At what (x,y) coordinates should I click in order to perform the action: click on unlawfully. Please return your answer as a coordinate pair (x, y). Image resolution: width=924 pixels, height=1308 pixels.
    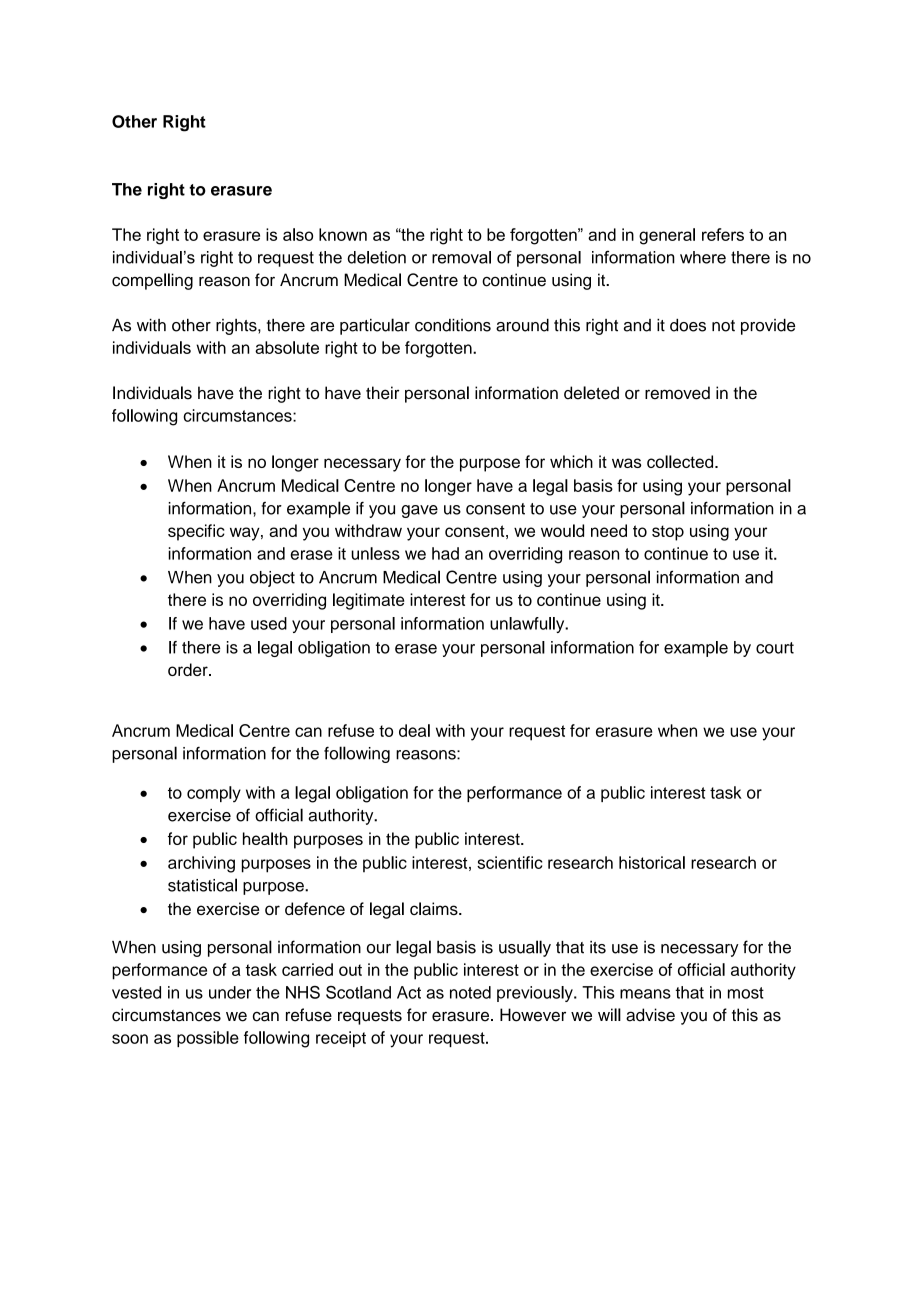
    Looking at the image, I should click on (528, 625).
